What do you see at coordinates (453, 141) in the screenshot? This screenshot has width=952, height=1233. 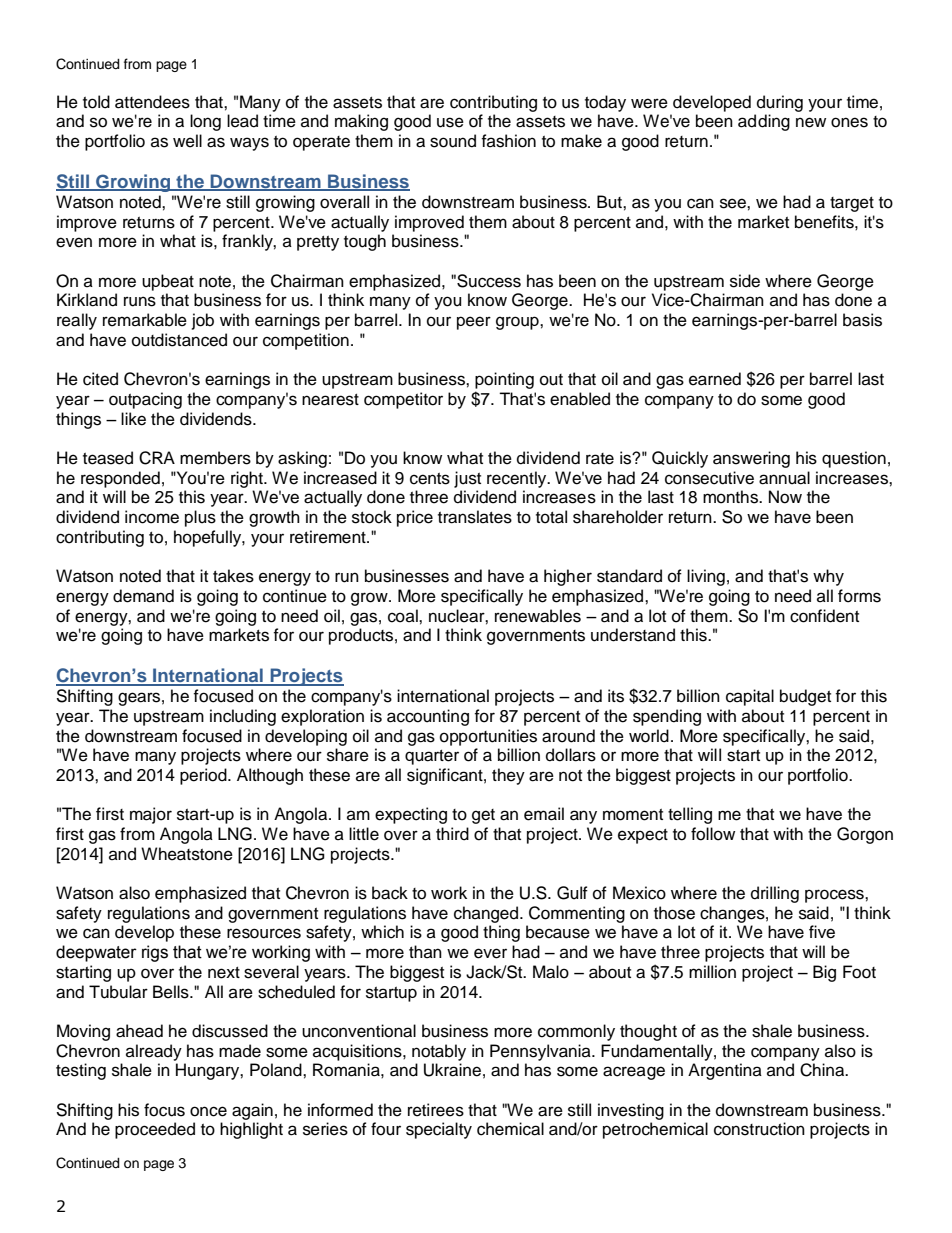 I see `sound` at bounding box center [453, 141].
